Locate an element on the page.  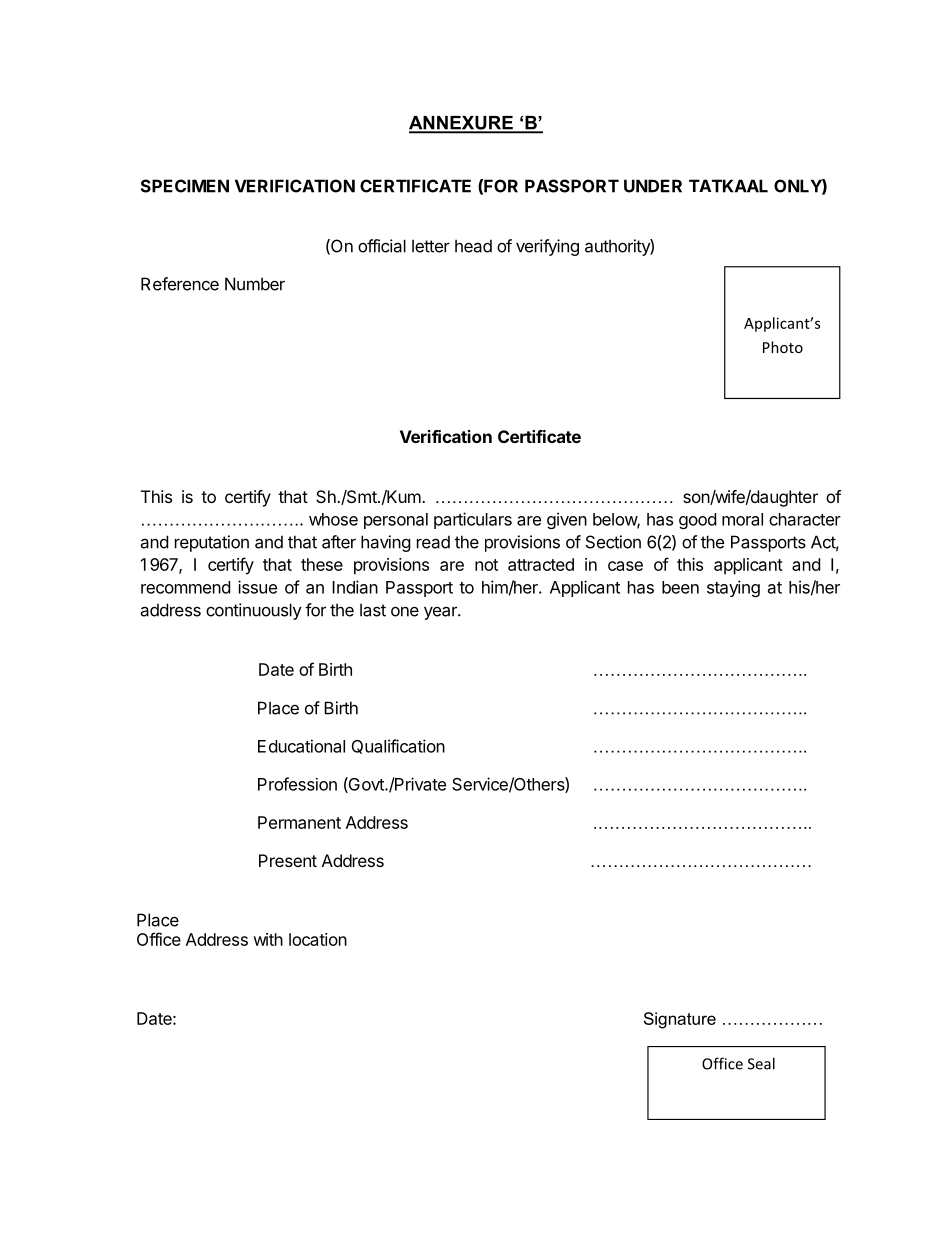
Permanent is located at coordinates (299, 822).
